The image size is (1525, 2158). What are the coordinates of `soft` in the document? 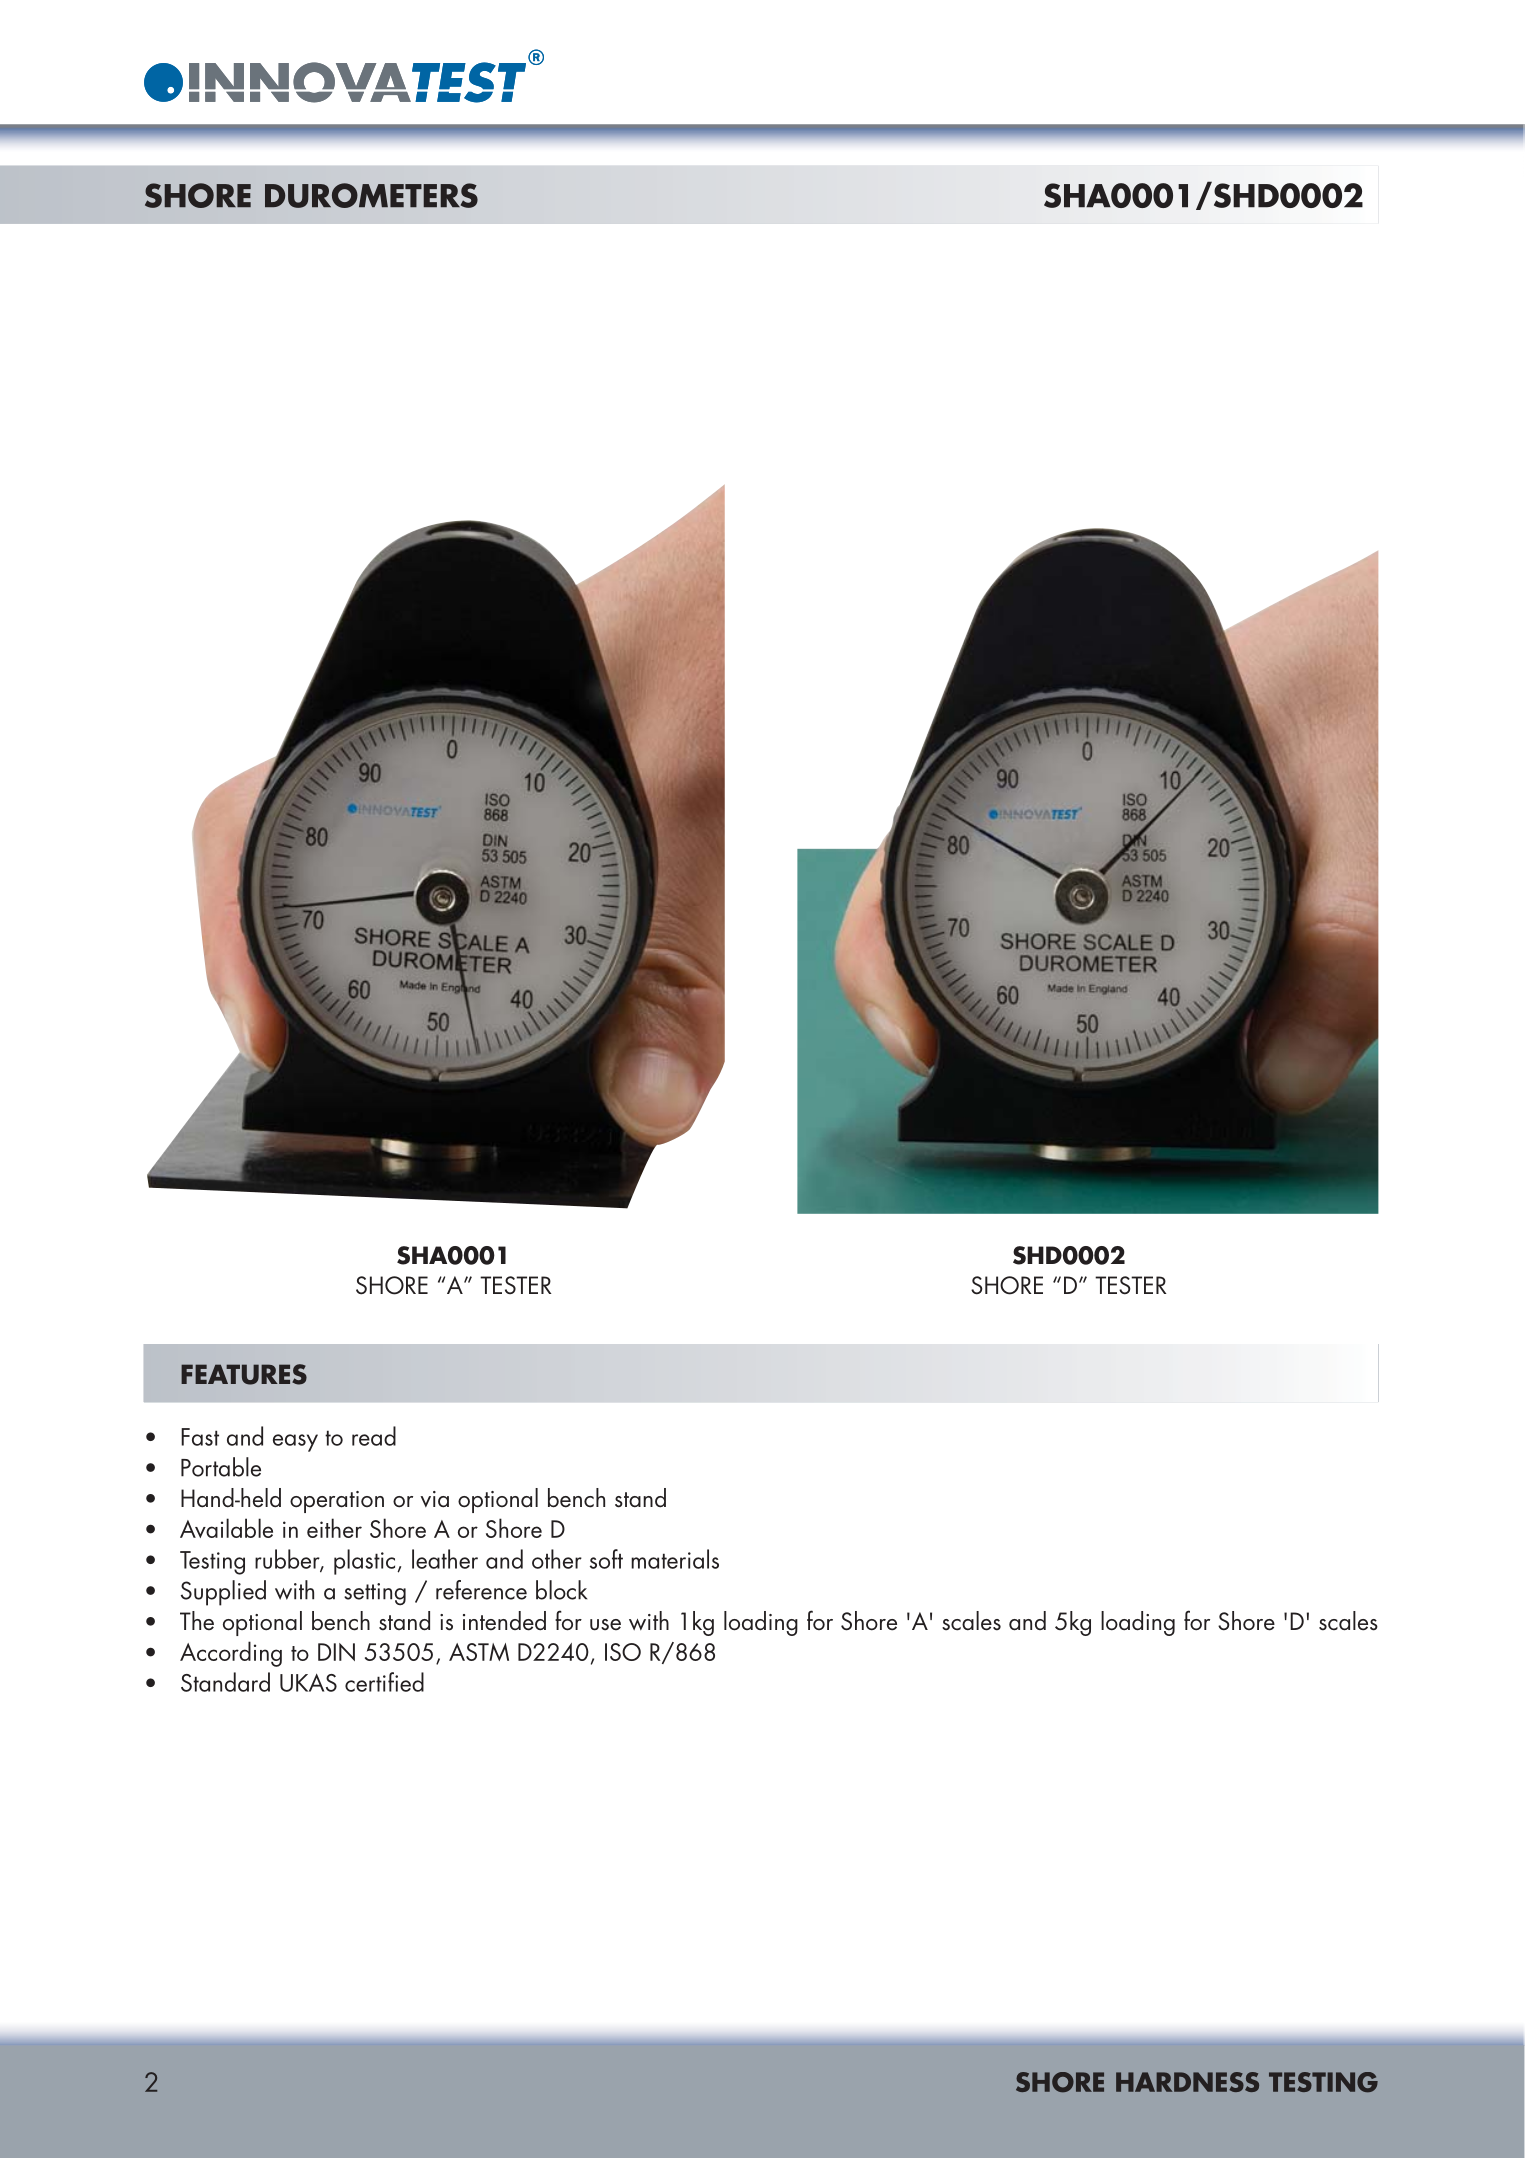 It's located at (606, 1559).
